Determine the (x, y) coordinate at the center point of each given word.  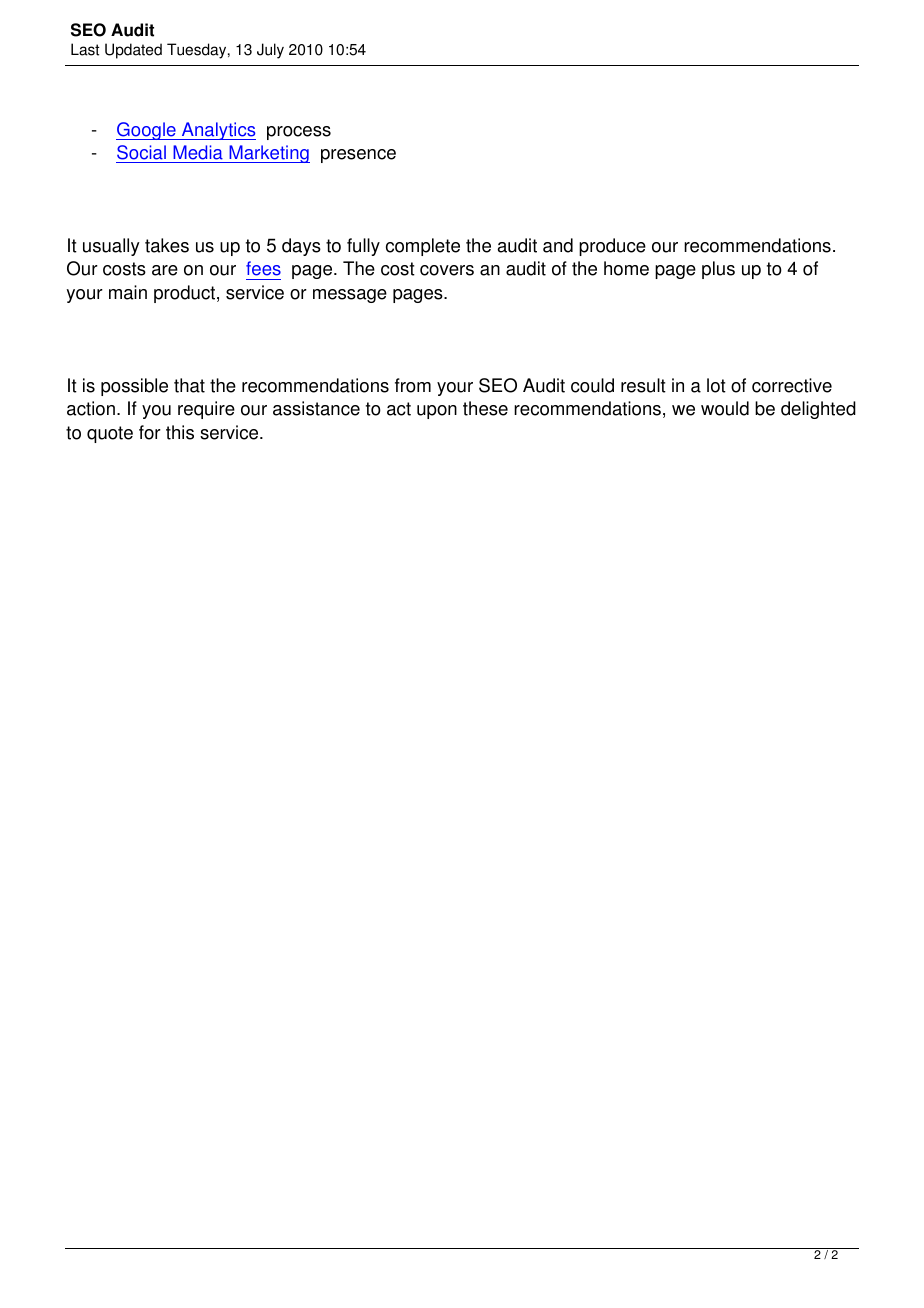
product (186, 294)
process (299, 133)
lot (716, 385)
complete (423, 247)
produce (612, 247)
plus (718, 270)
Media (198, 152)
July (270, 51)
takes (167, 245)
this (180, 432)
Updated (133, 51)
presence (358, 156)
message (350, 296)
